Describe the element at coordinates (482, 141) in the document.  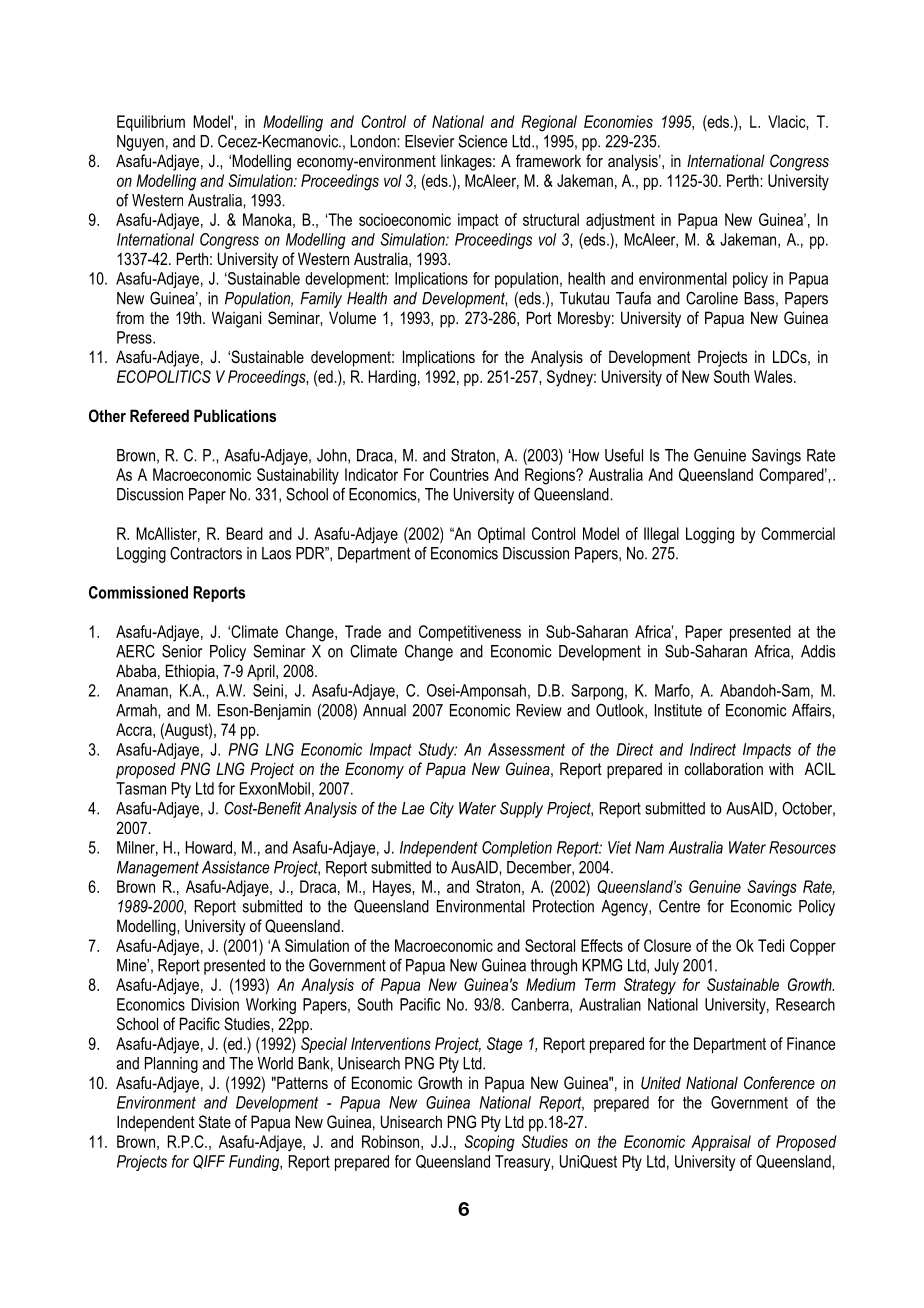
I see `Science` at that location.
